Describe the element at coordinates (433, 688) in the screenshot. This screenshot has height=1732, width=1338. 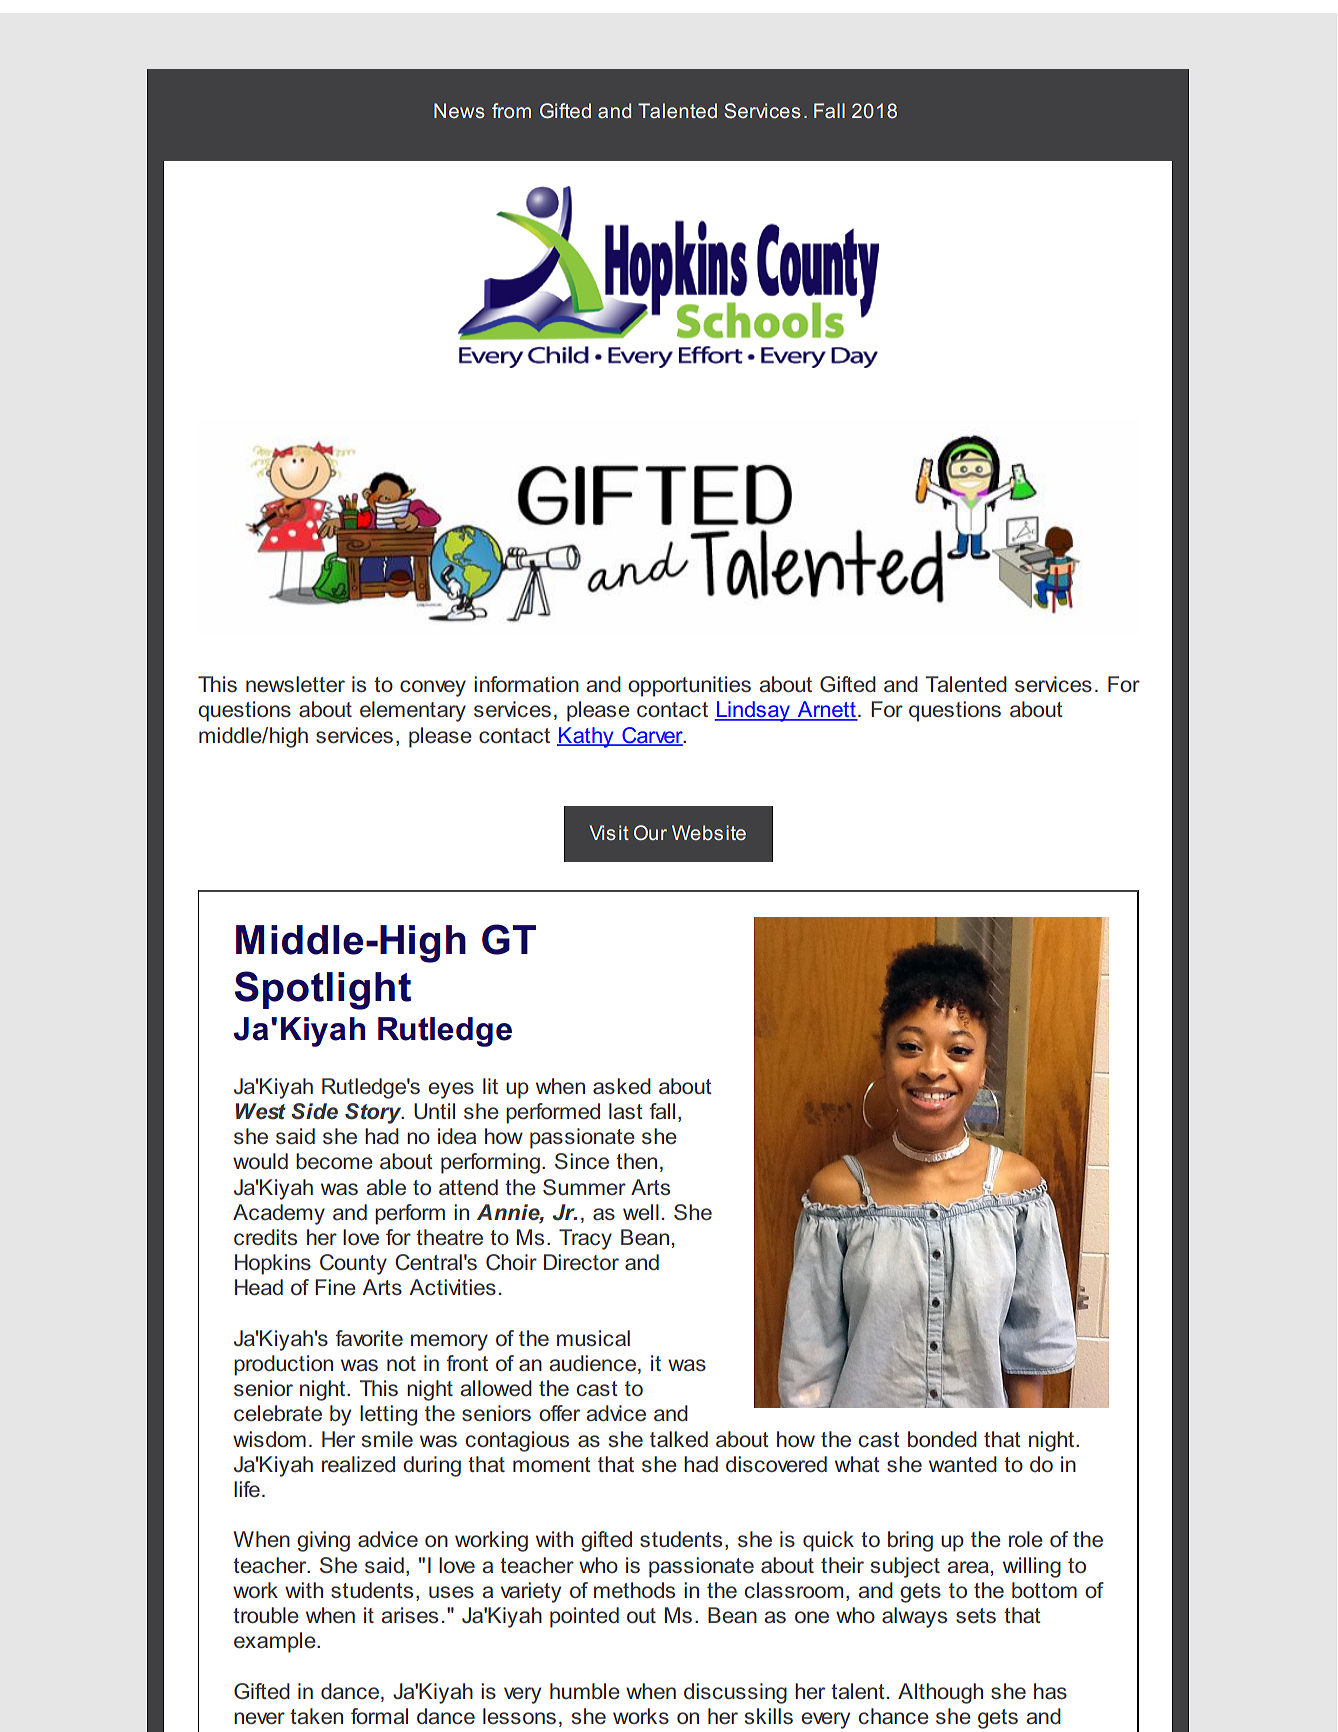
I see `convey` at that location.
